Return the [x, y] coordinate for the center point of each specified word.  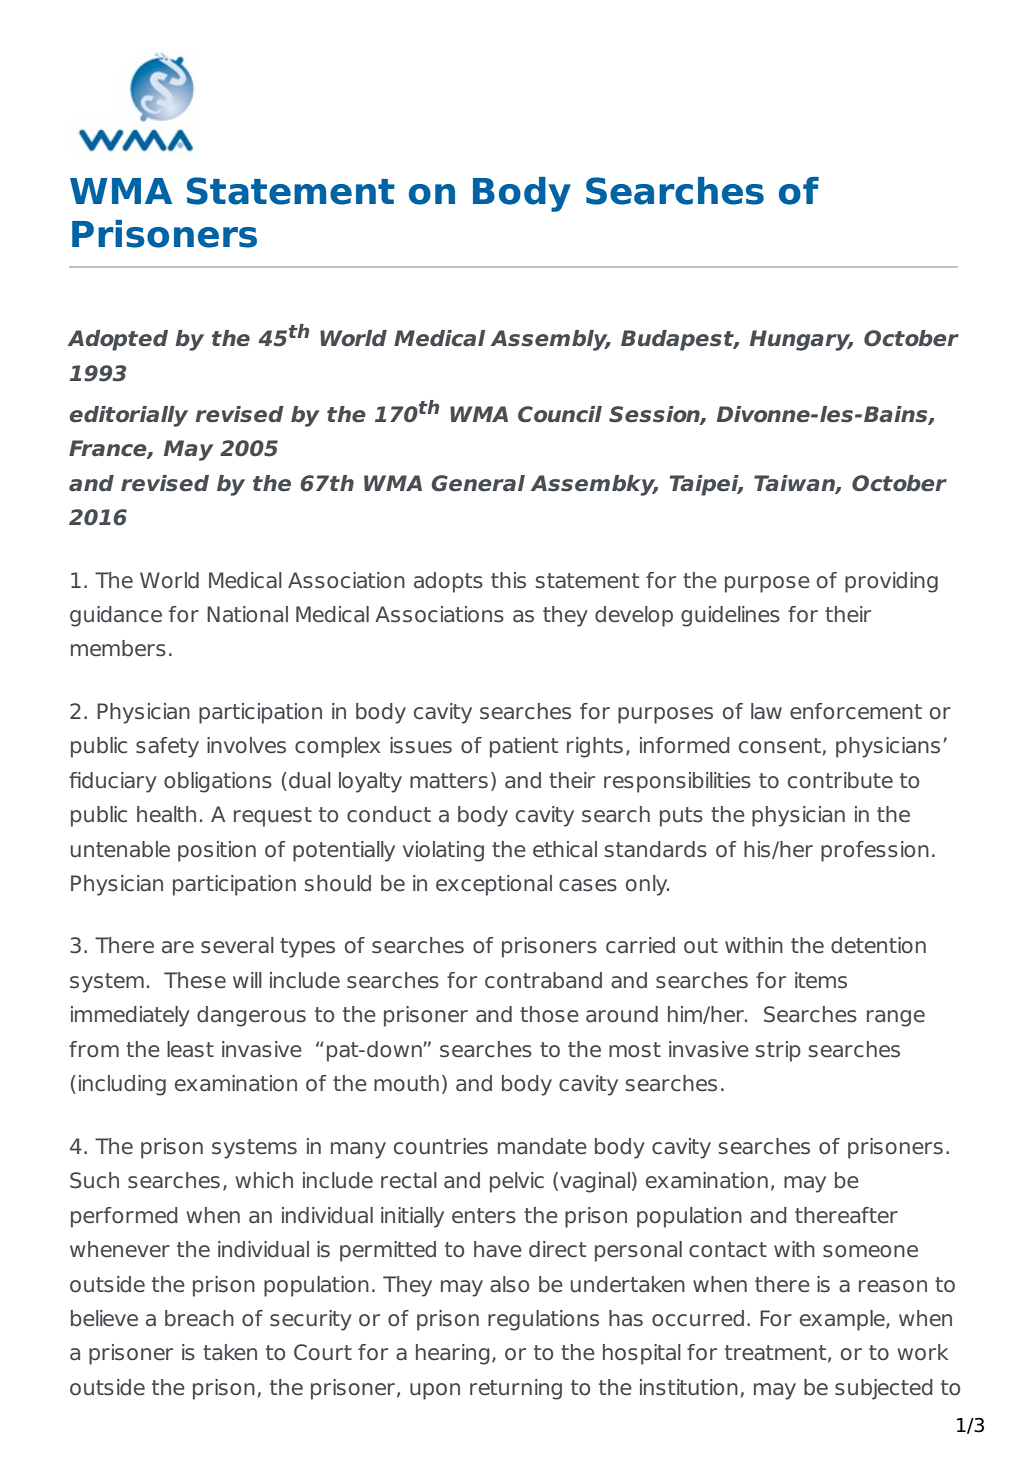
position [217, 851]
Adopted [118, 340]
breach [199, 1318]
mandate [542, 1146]
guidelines [730, 616]
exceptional [494, 885]
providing [891, 582]
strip [778, 1051]
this [508, 580]
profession [875, 851]
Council [560, 414]
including [122, 1085]
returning [516, 1389]
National [247, 614]
